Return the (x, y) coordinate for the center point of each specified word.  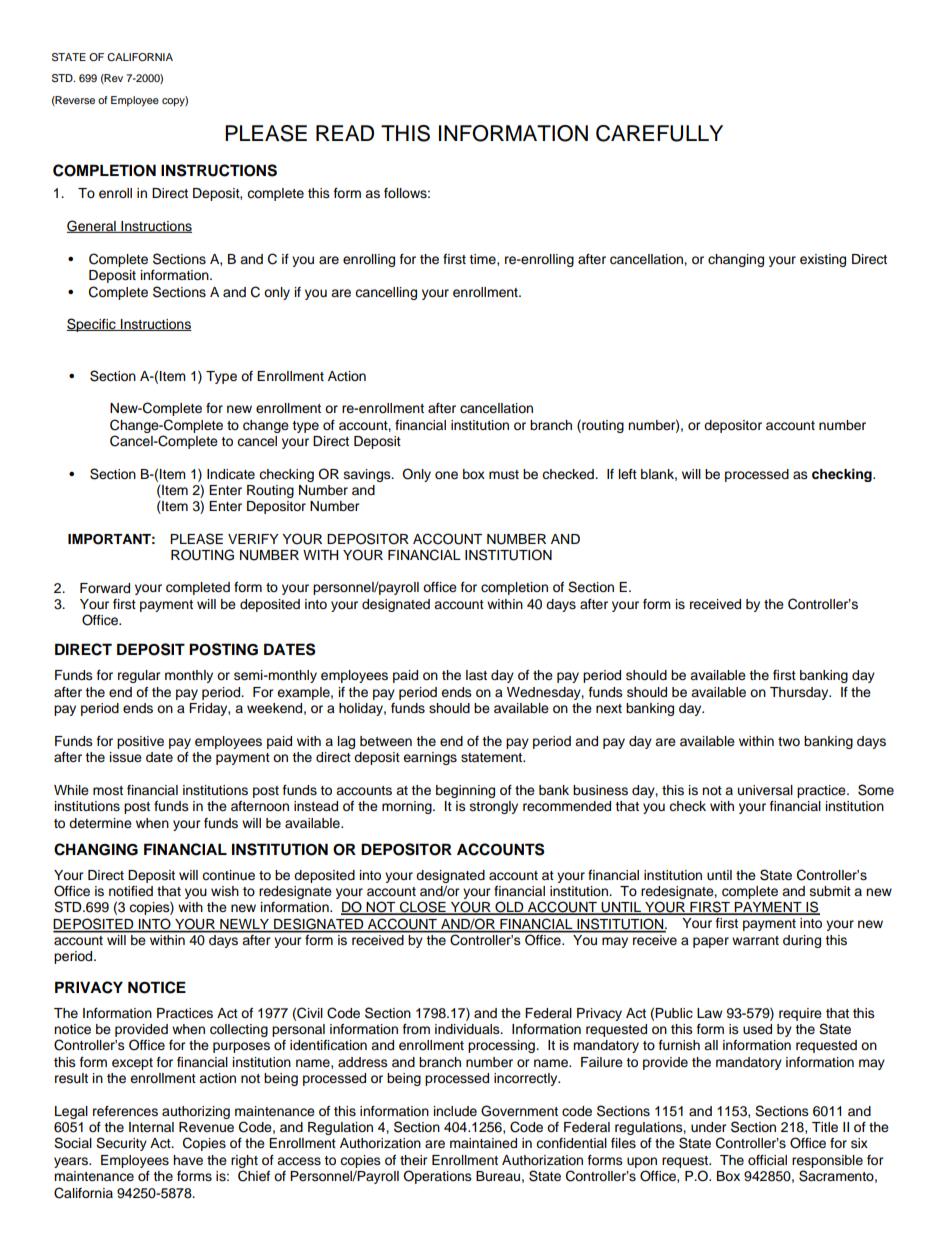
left (628, 474)
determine (100, 823)
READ (345, 133)
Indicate (231, 474)
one (446, 475)
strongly (494, 807)
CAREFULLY (659, 133)
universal (765, 790)
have (188, 1160)
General (92, 226)
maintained (483, 1143)
